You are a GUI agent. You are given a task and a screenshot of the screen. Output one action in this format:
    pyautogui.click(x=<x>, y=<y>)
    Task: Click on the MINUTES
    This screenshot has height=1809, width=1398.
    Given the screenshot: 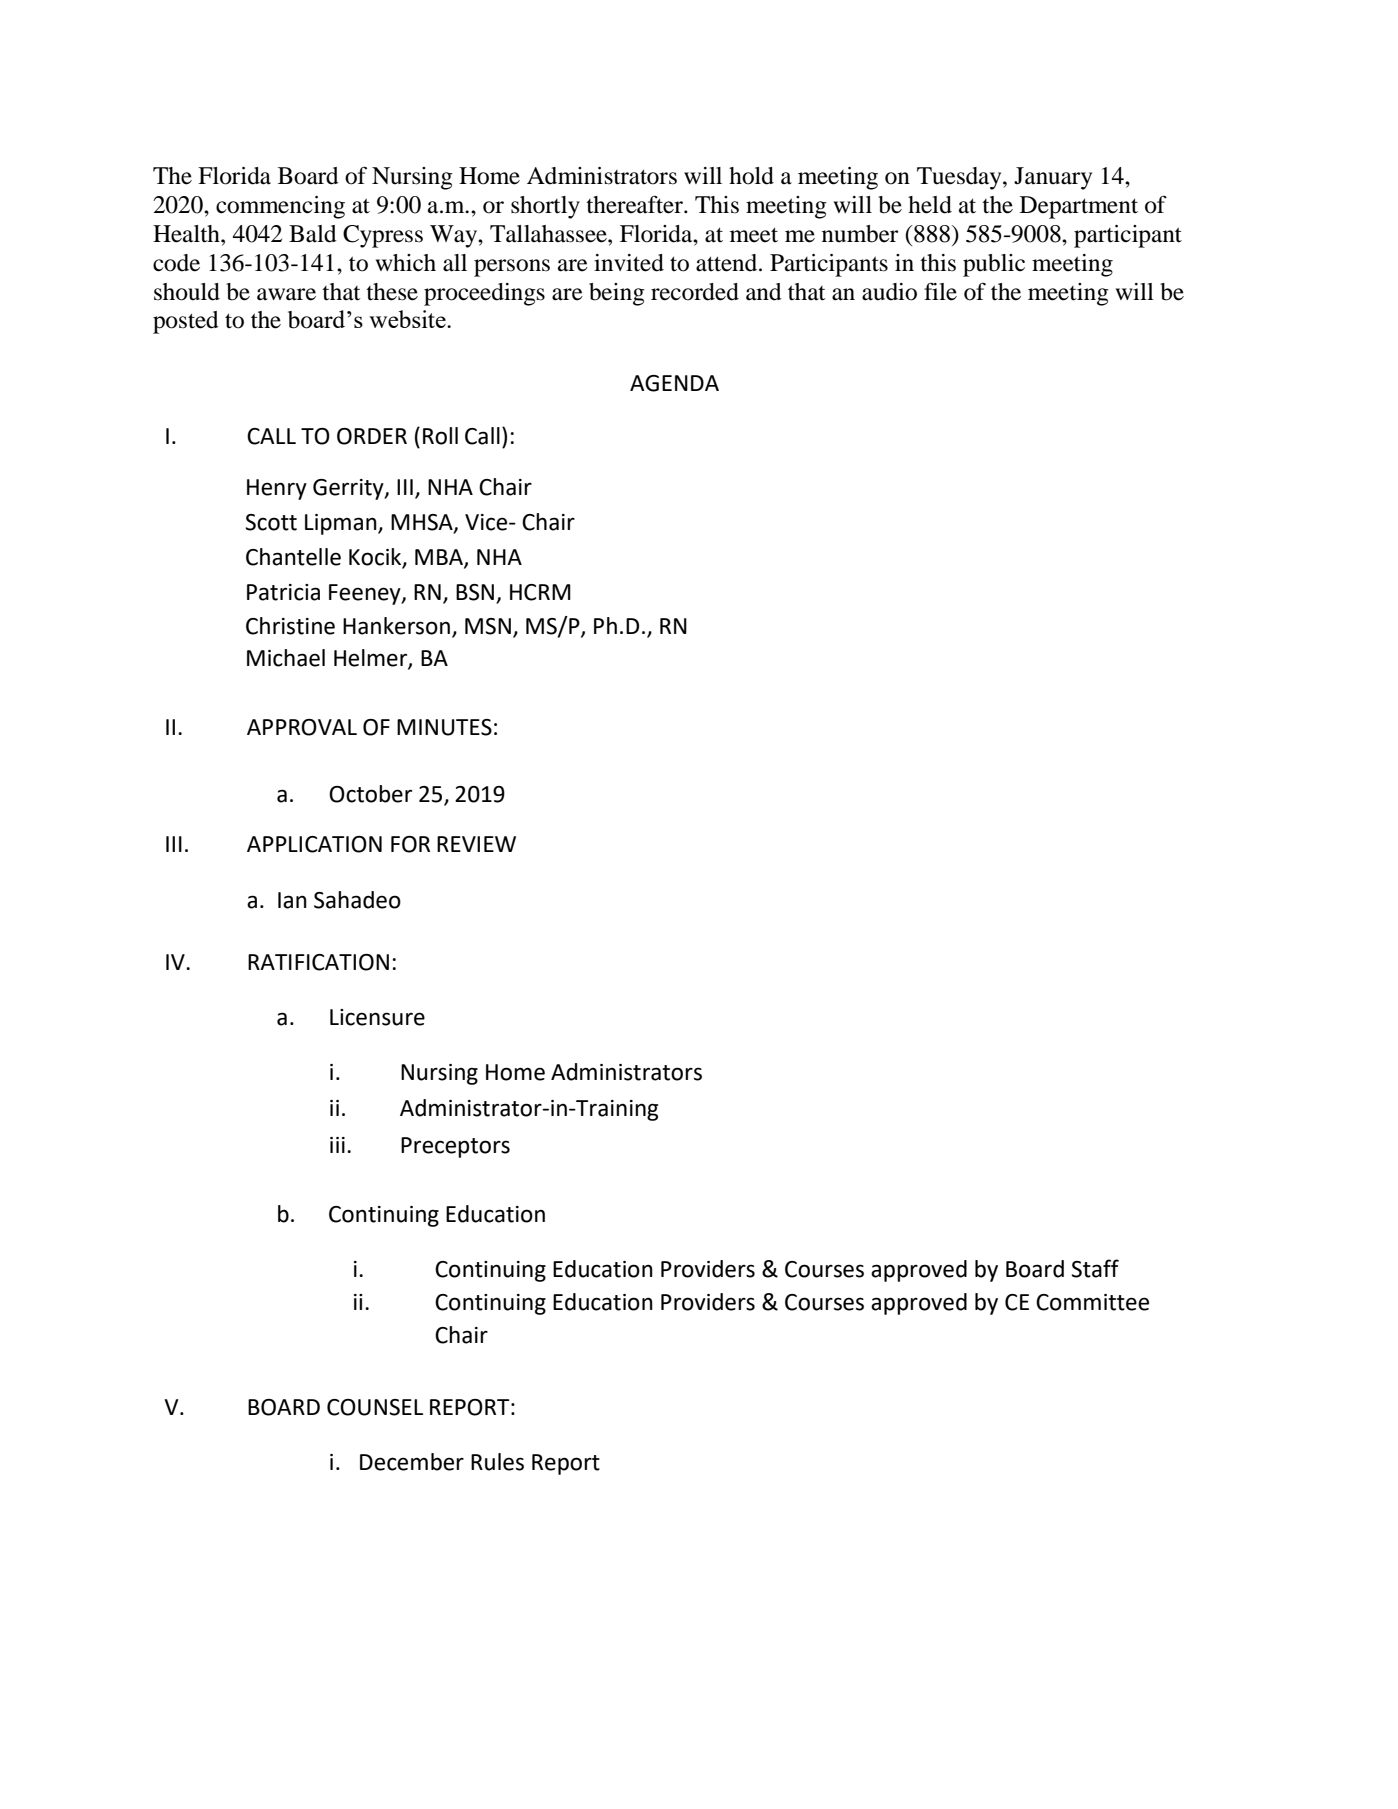 What is the action you would take?
    pyautogui.click(x=444, y=727)
